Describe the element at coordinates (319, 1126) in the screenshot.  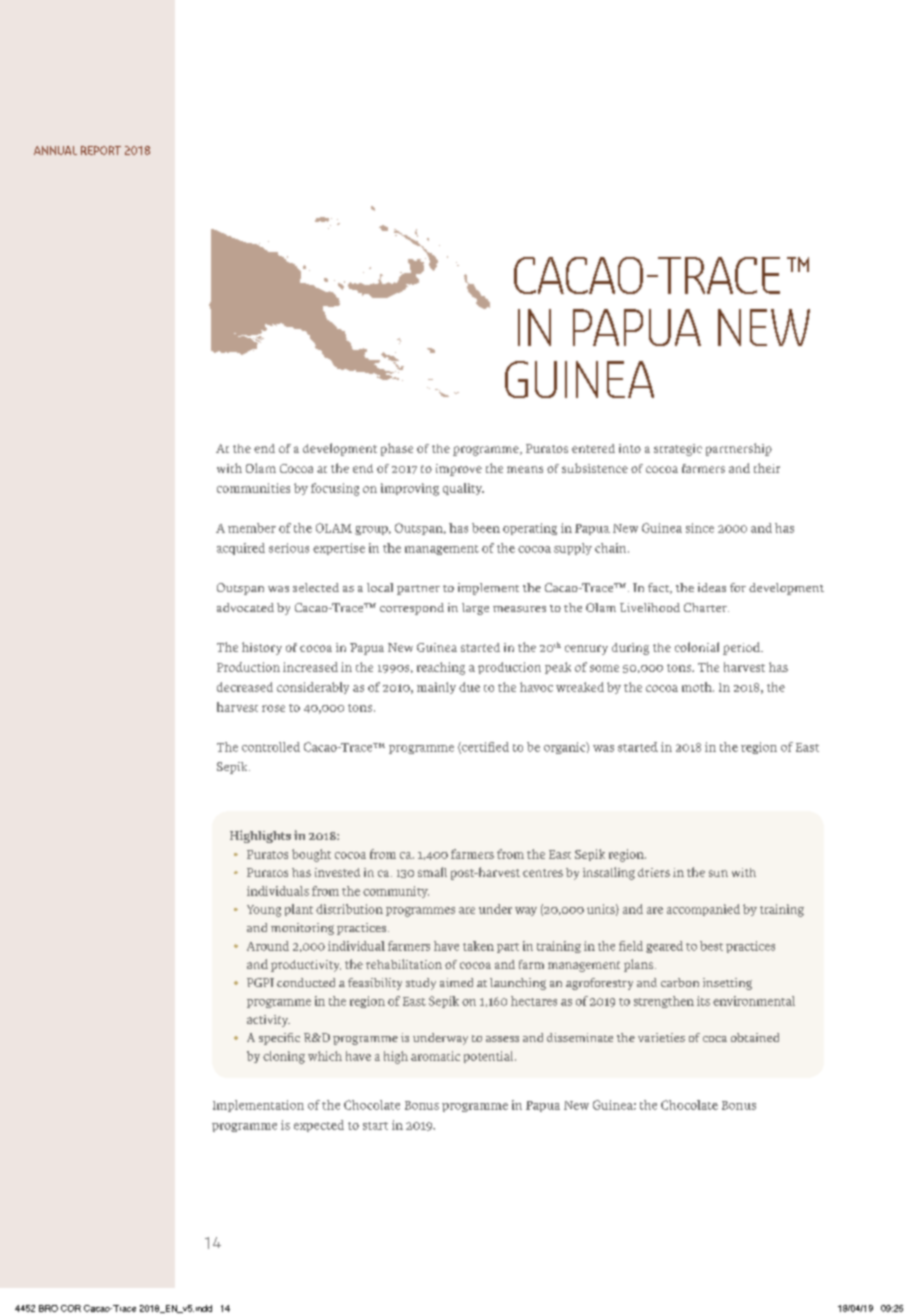
I see `expected` at that location.
